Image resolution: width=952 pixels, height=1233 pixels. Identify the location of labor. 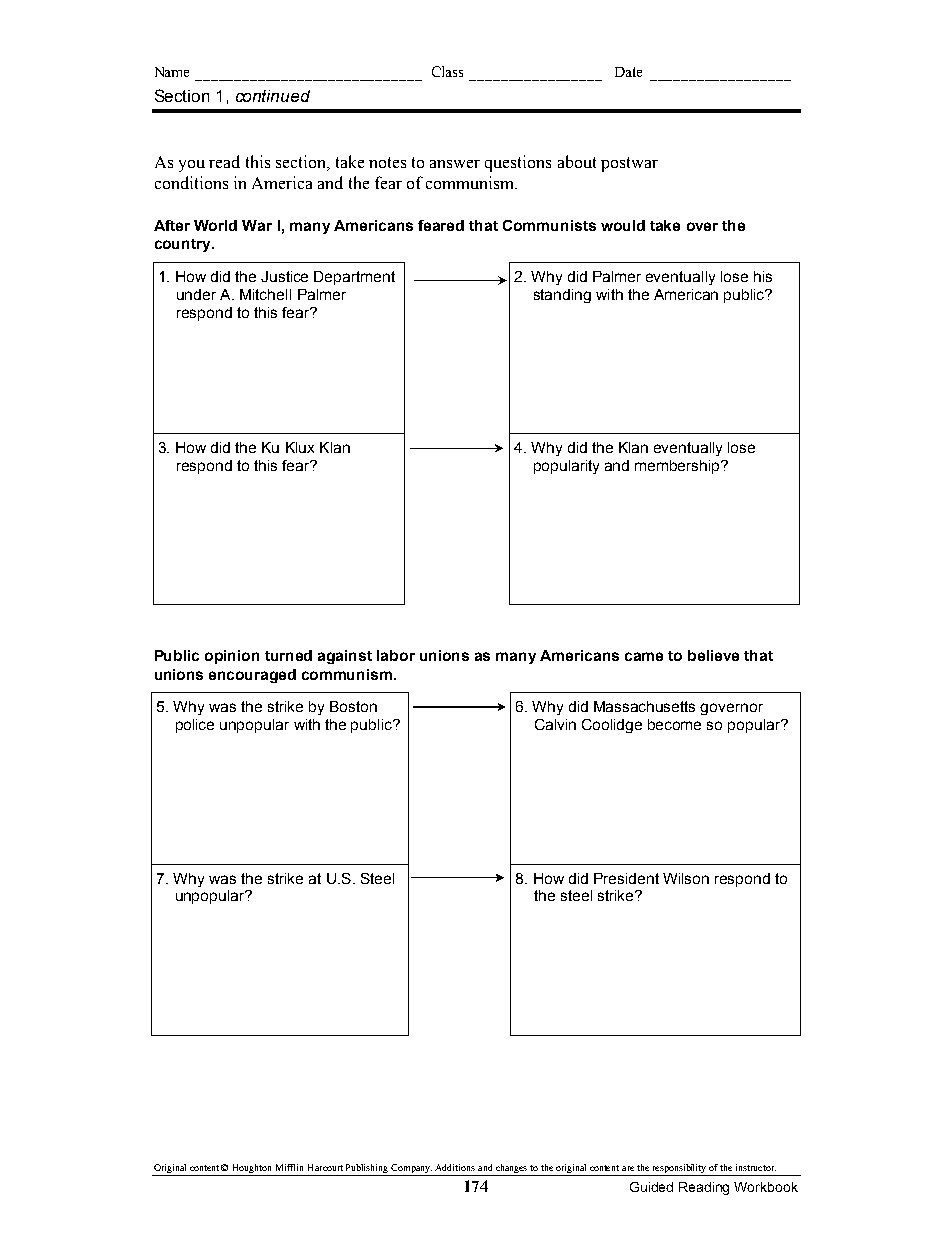
(396, 655).
